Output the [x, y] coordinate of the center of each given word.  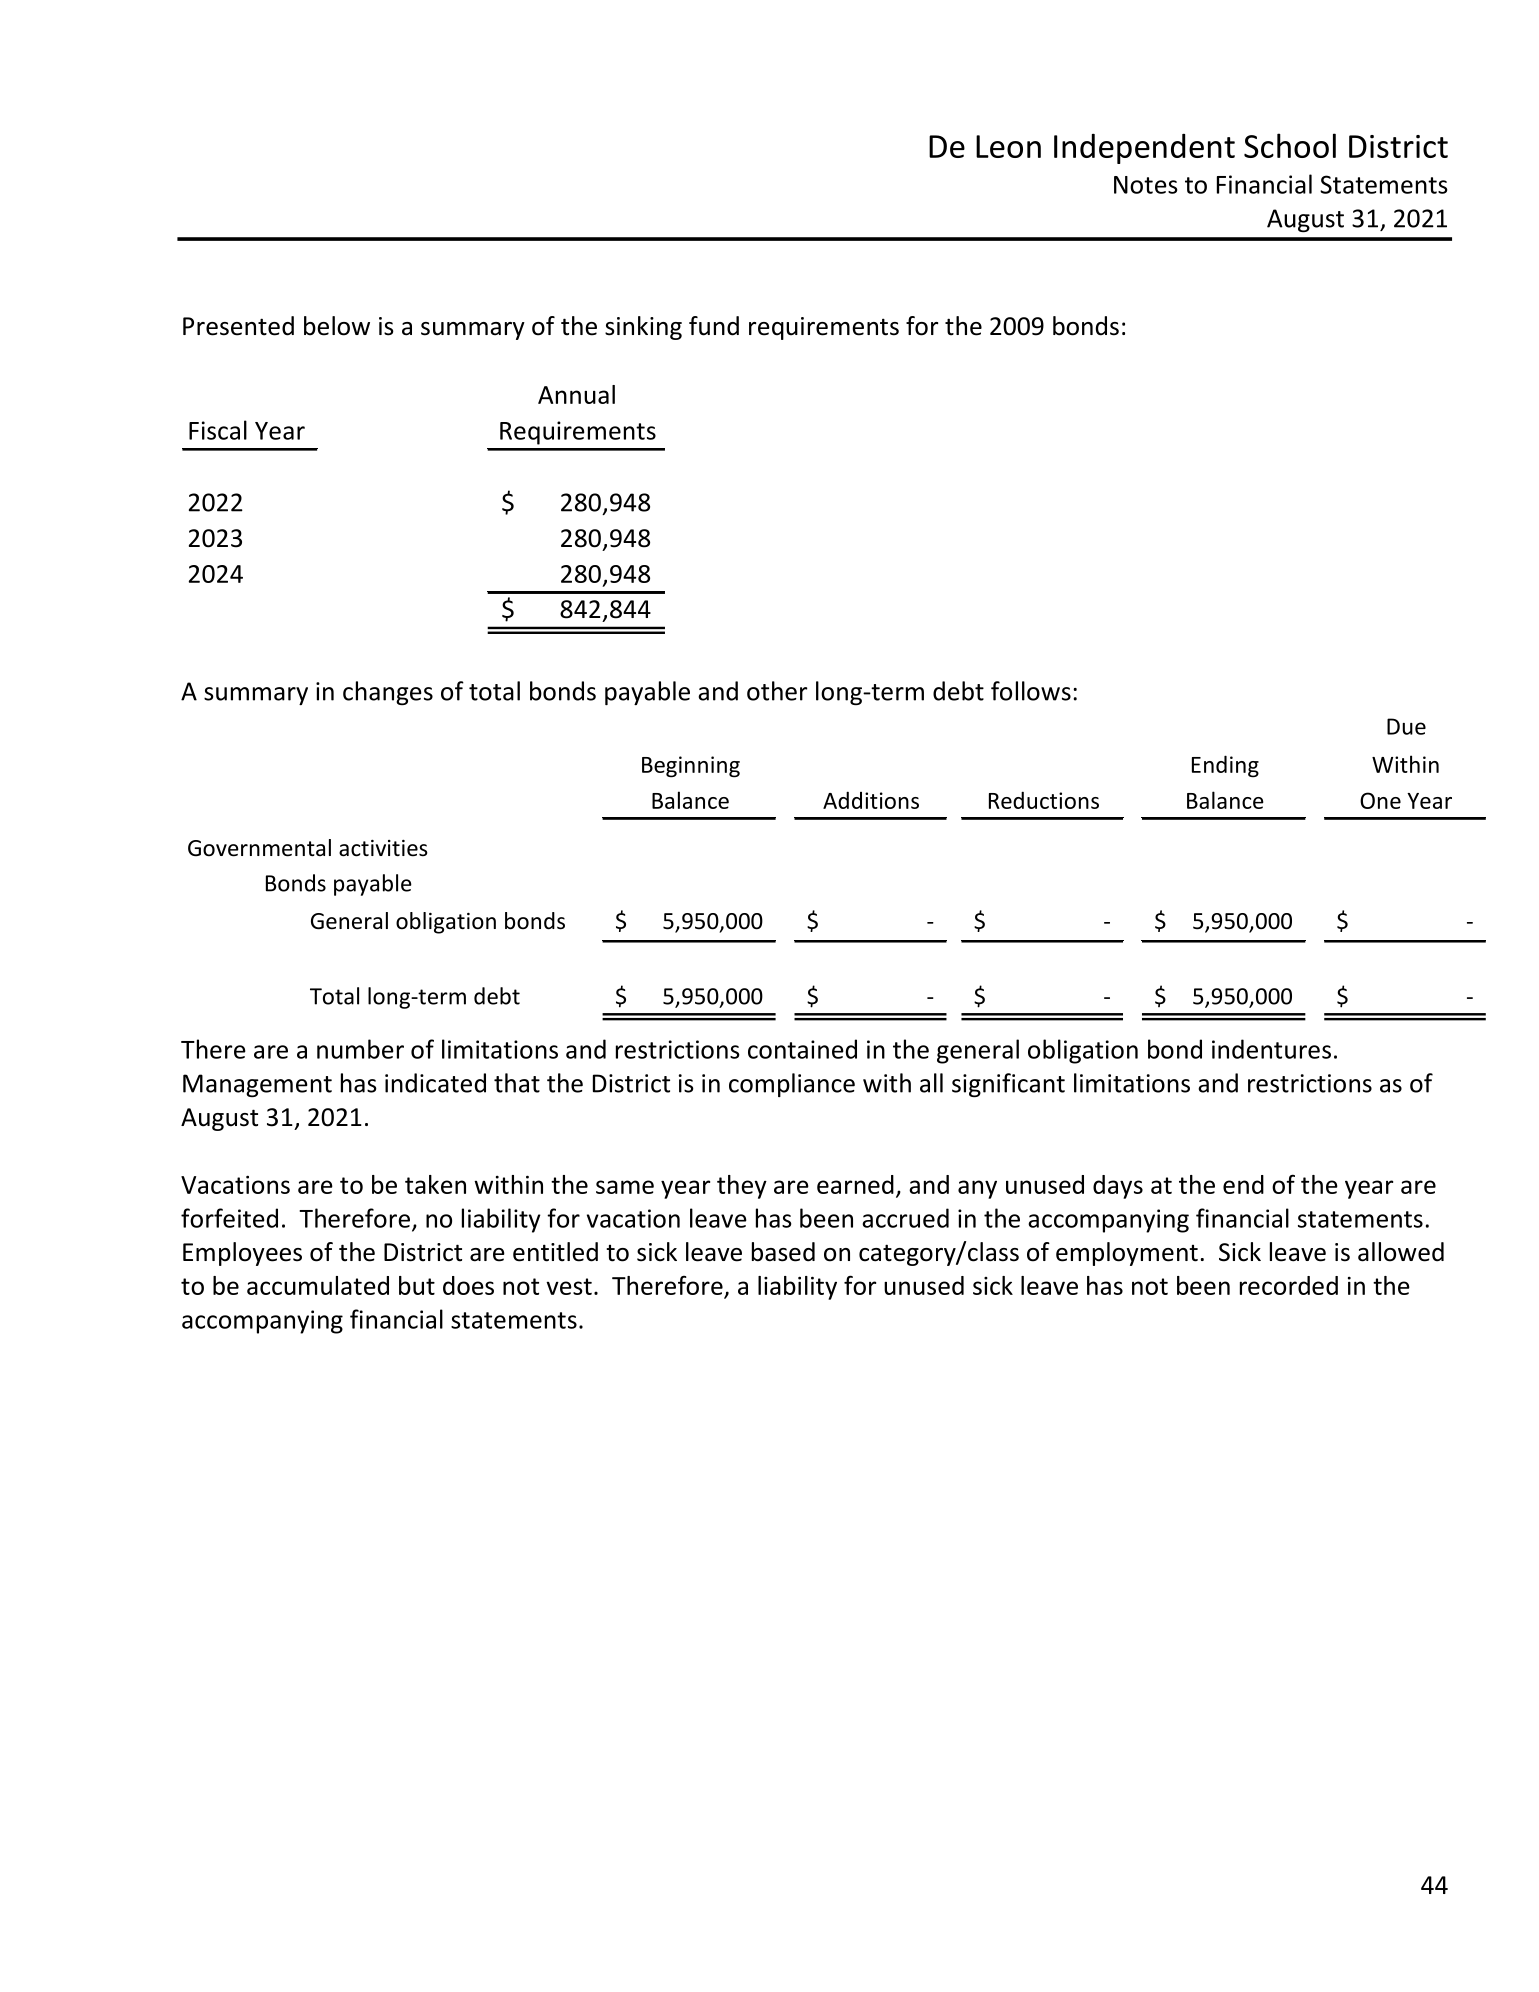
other [777, 691]
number [360, 1049]
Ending [1225, 766]
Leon [1008, 146]
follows [1031, 691]
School [1290, 145]
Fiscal [218, 430]
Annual [576, 394]
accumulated [318, 1285]
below [337, 326]
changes [388, 693]
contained [802, 1049]
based [783, 1252]
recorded [1289, 1285]
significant [1008, 1085]
